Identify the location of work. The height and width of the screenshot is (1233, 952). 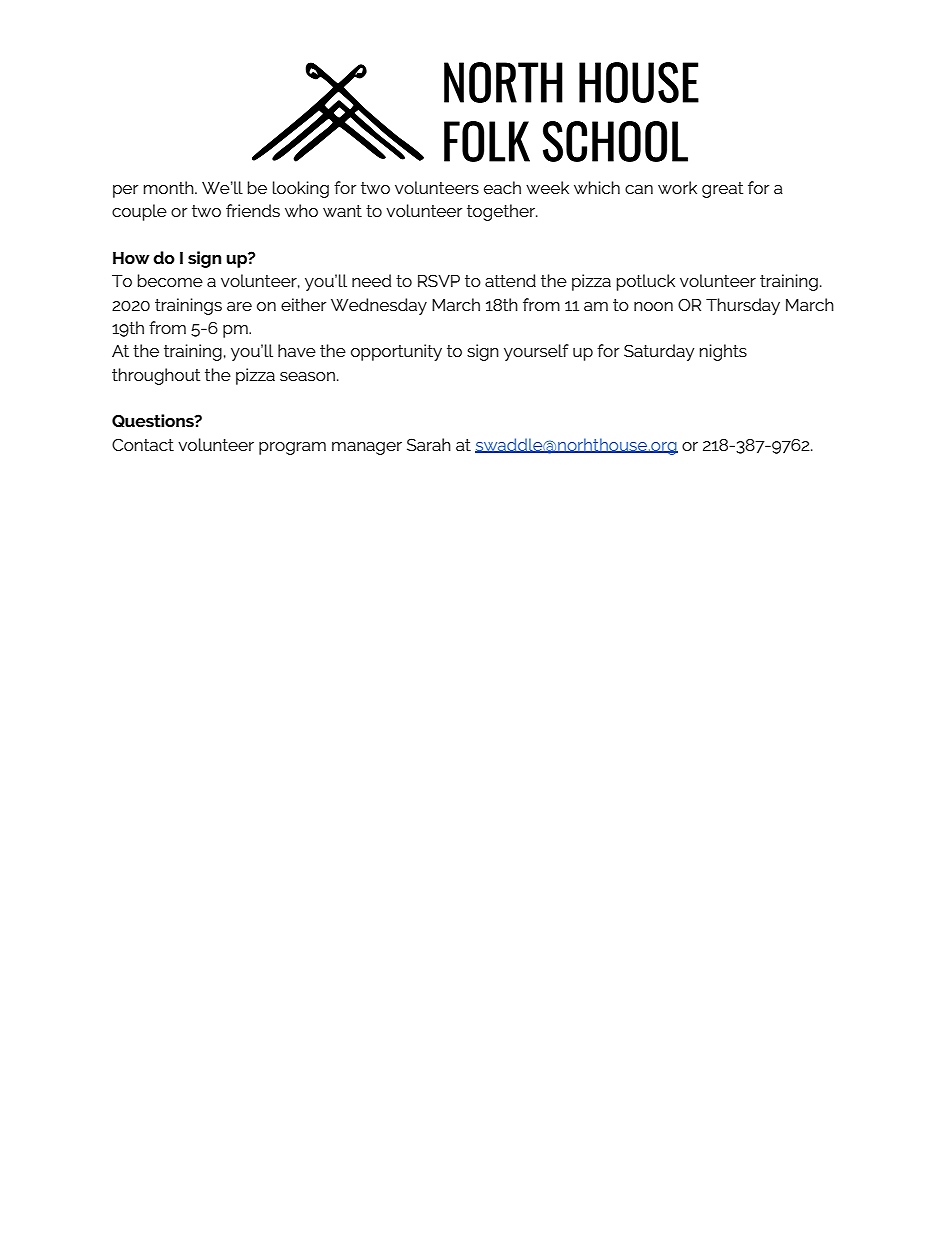
(677, 187).
